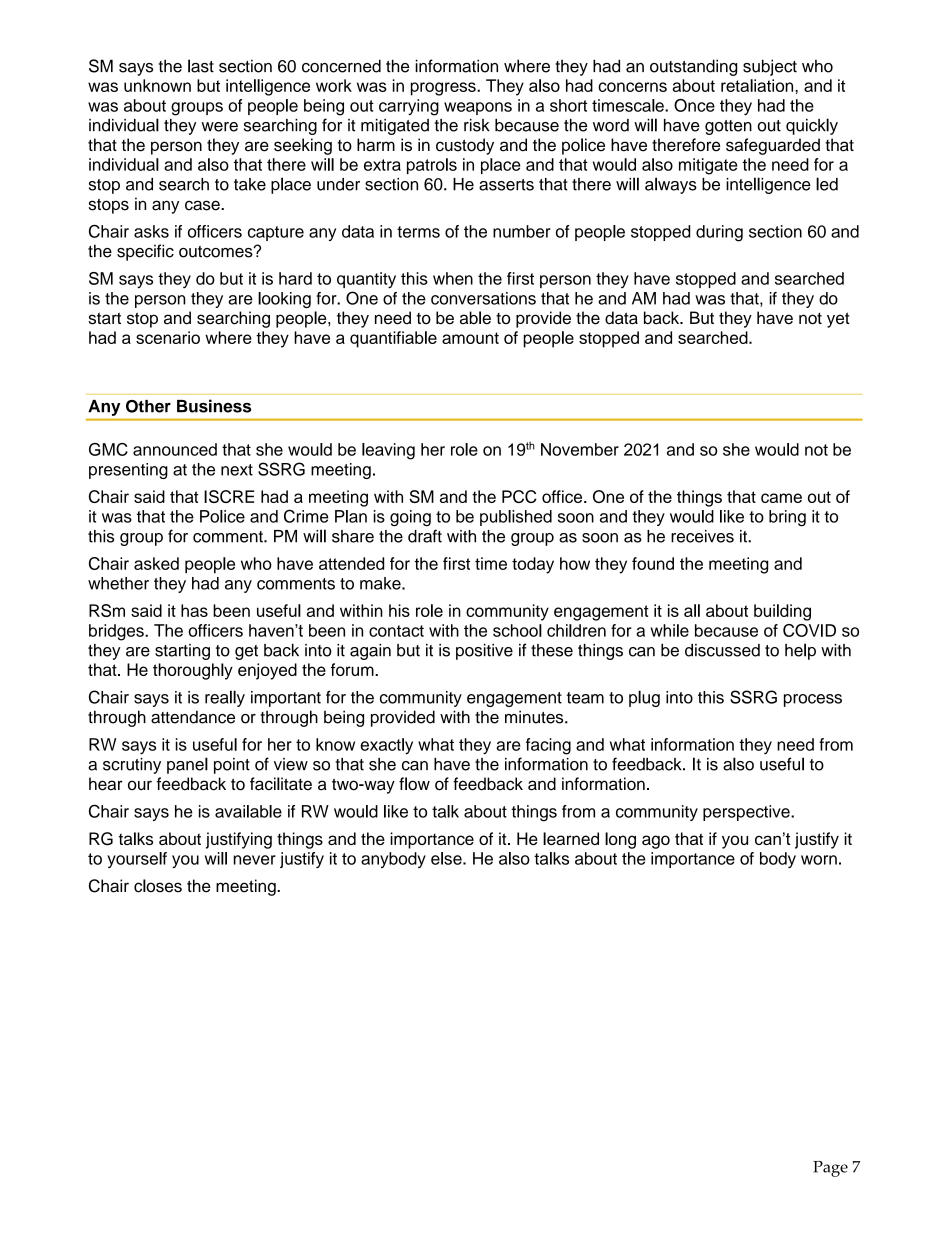 The width and height of the document is (952, 1233). I want to click on last, so click(201, 66).
